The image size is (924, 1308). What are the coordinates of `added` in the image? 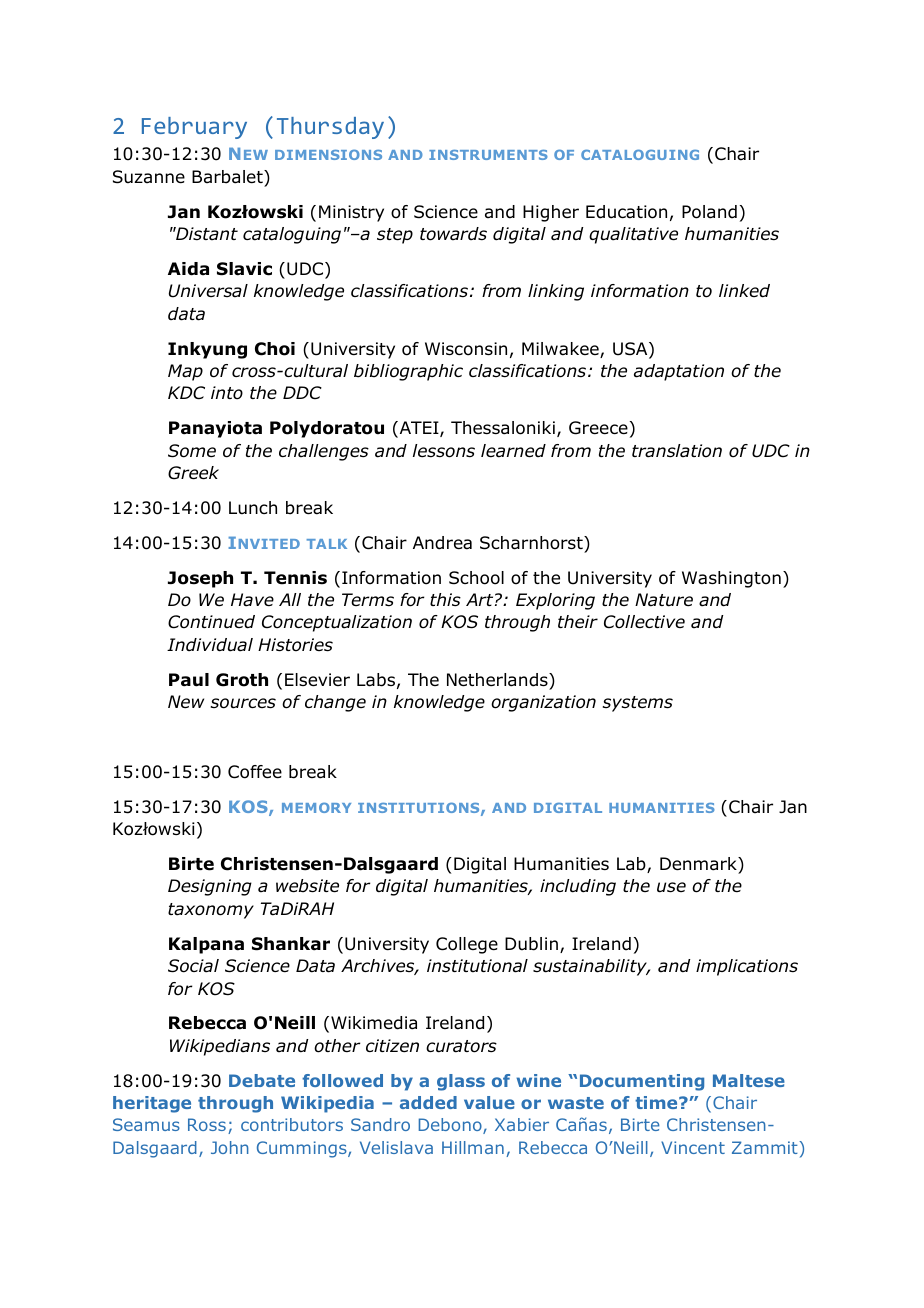 It's located at (428, 1102).
